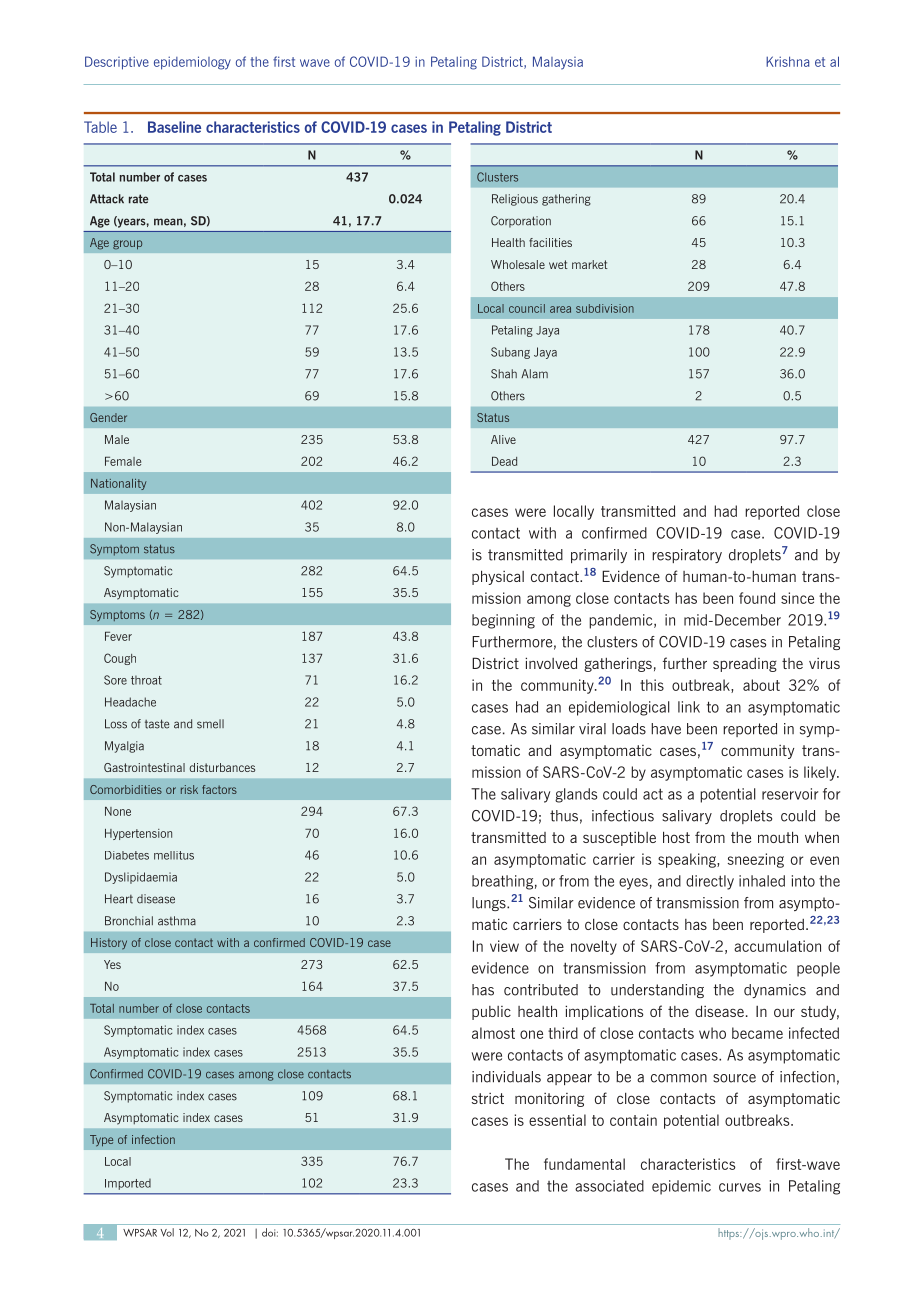  I want to click on Shah, so click(504, 374).
